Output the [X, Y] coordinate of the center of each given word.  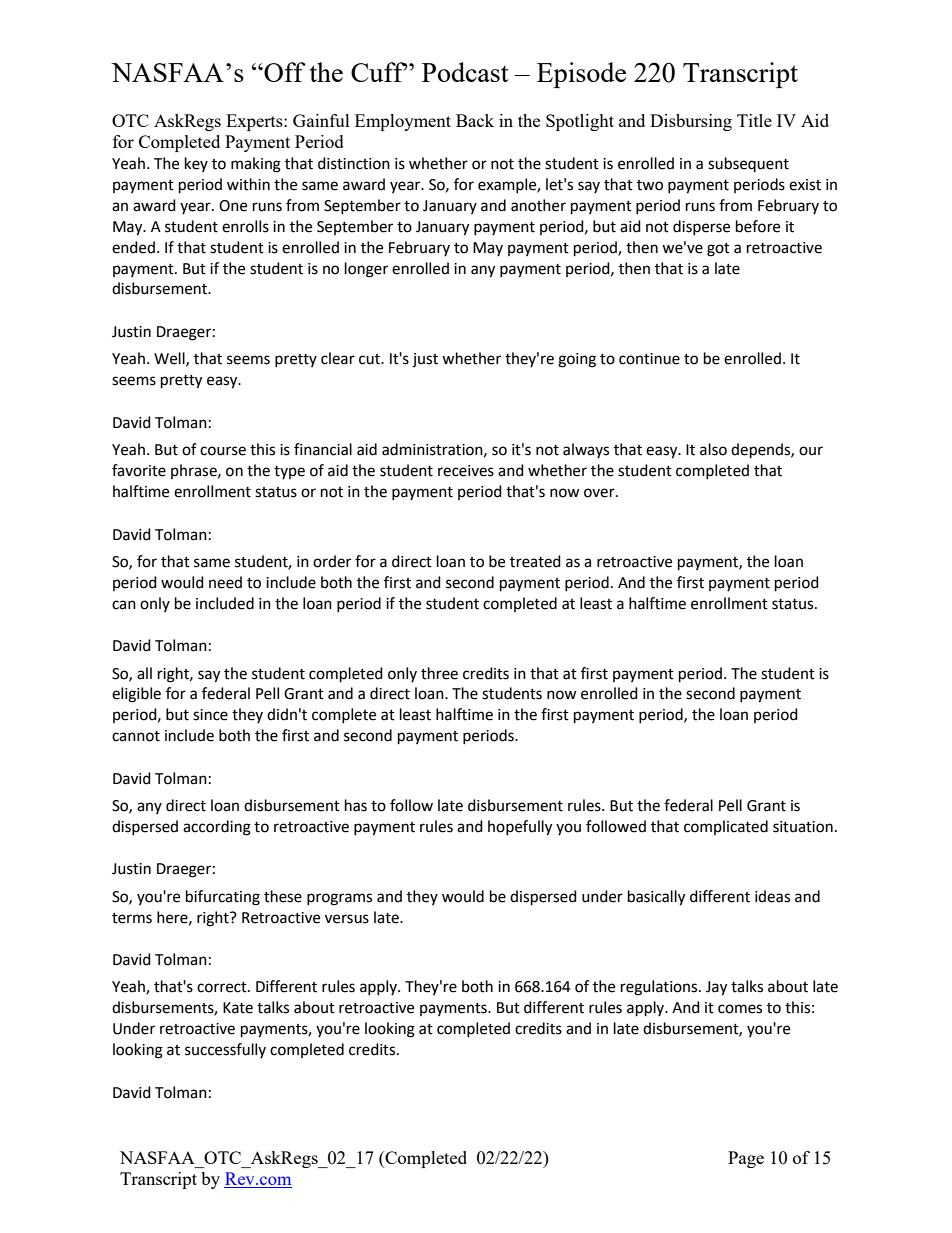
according [217, 828]
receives [466, 471]
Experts [255, 122]
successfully [225, 1050]
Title [754, 120]
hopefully [520, 828]
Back [475, 120]
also [713, 449]
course [223, 451]
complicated [726, 827]
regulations [660, 988]
